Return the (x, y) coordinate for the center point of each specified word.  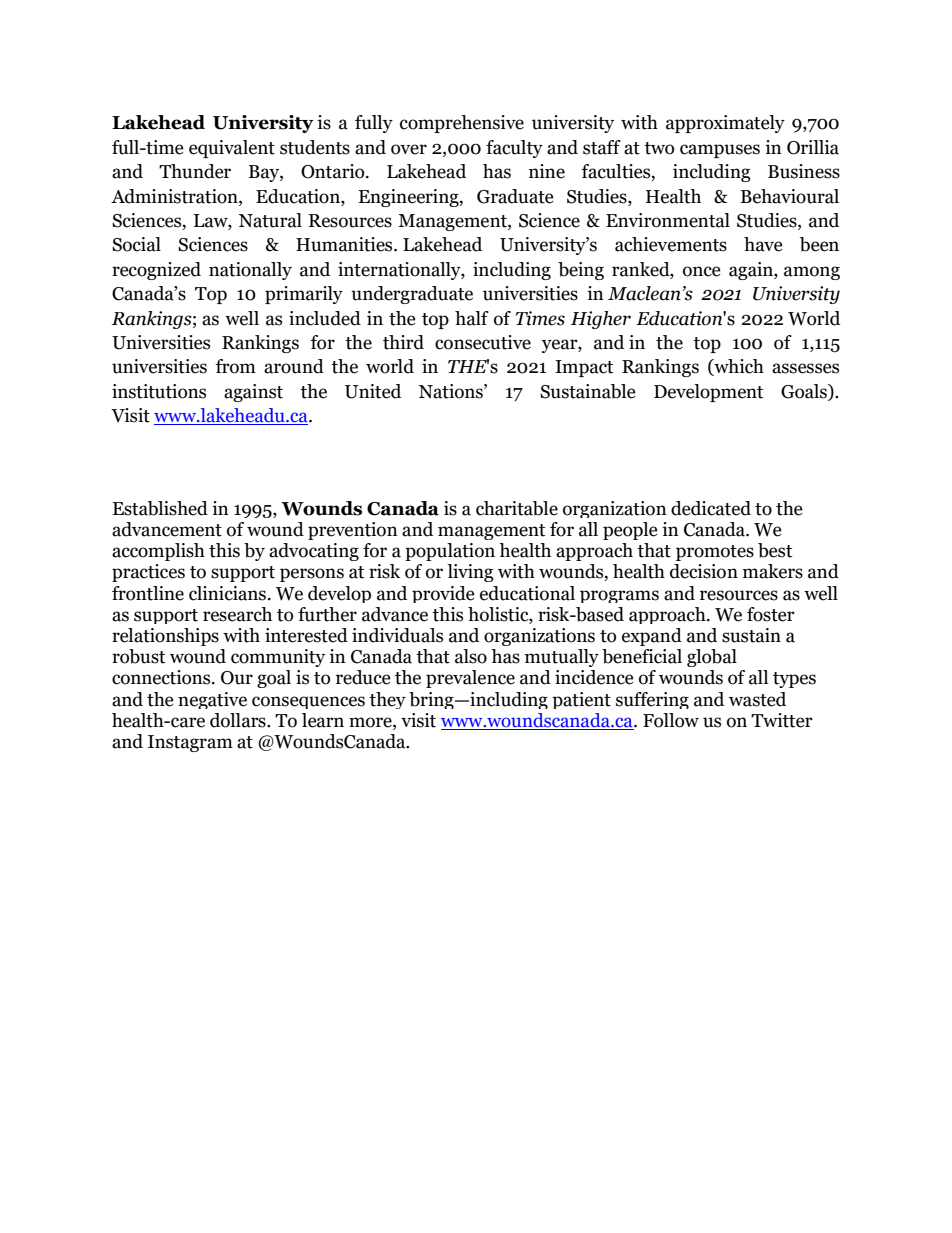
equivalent (232, 149)
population (450, 552)
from (236, 366)
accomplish (158, 552)
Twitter (782, 720)
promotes (715, 553)
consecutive (483, 342)
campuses (720, 151)
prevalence (470, 679)
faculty (514, 149)
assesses (805, 368)
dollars (239, 720)
